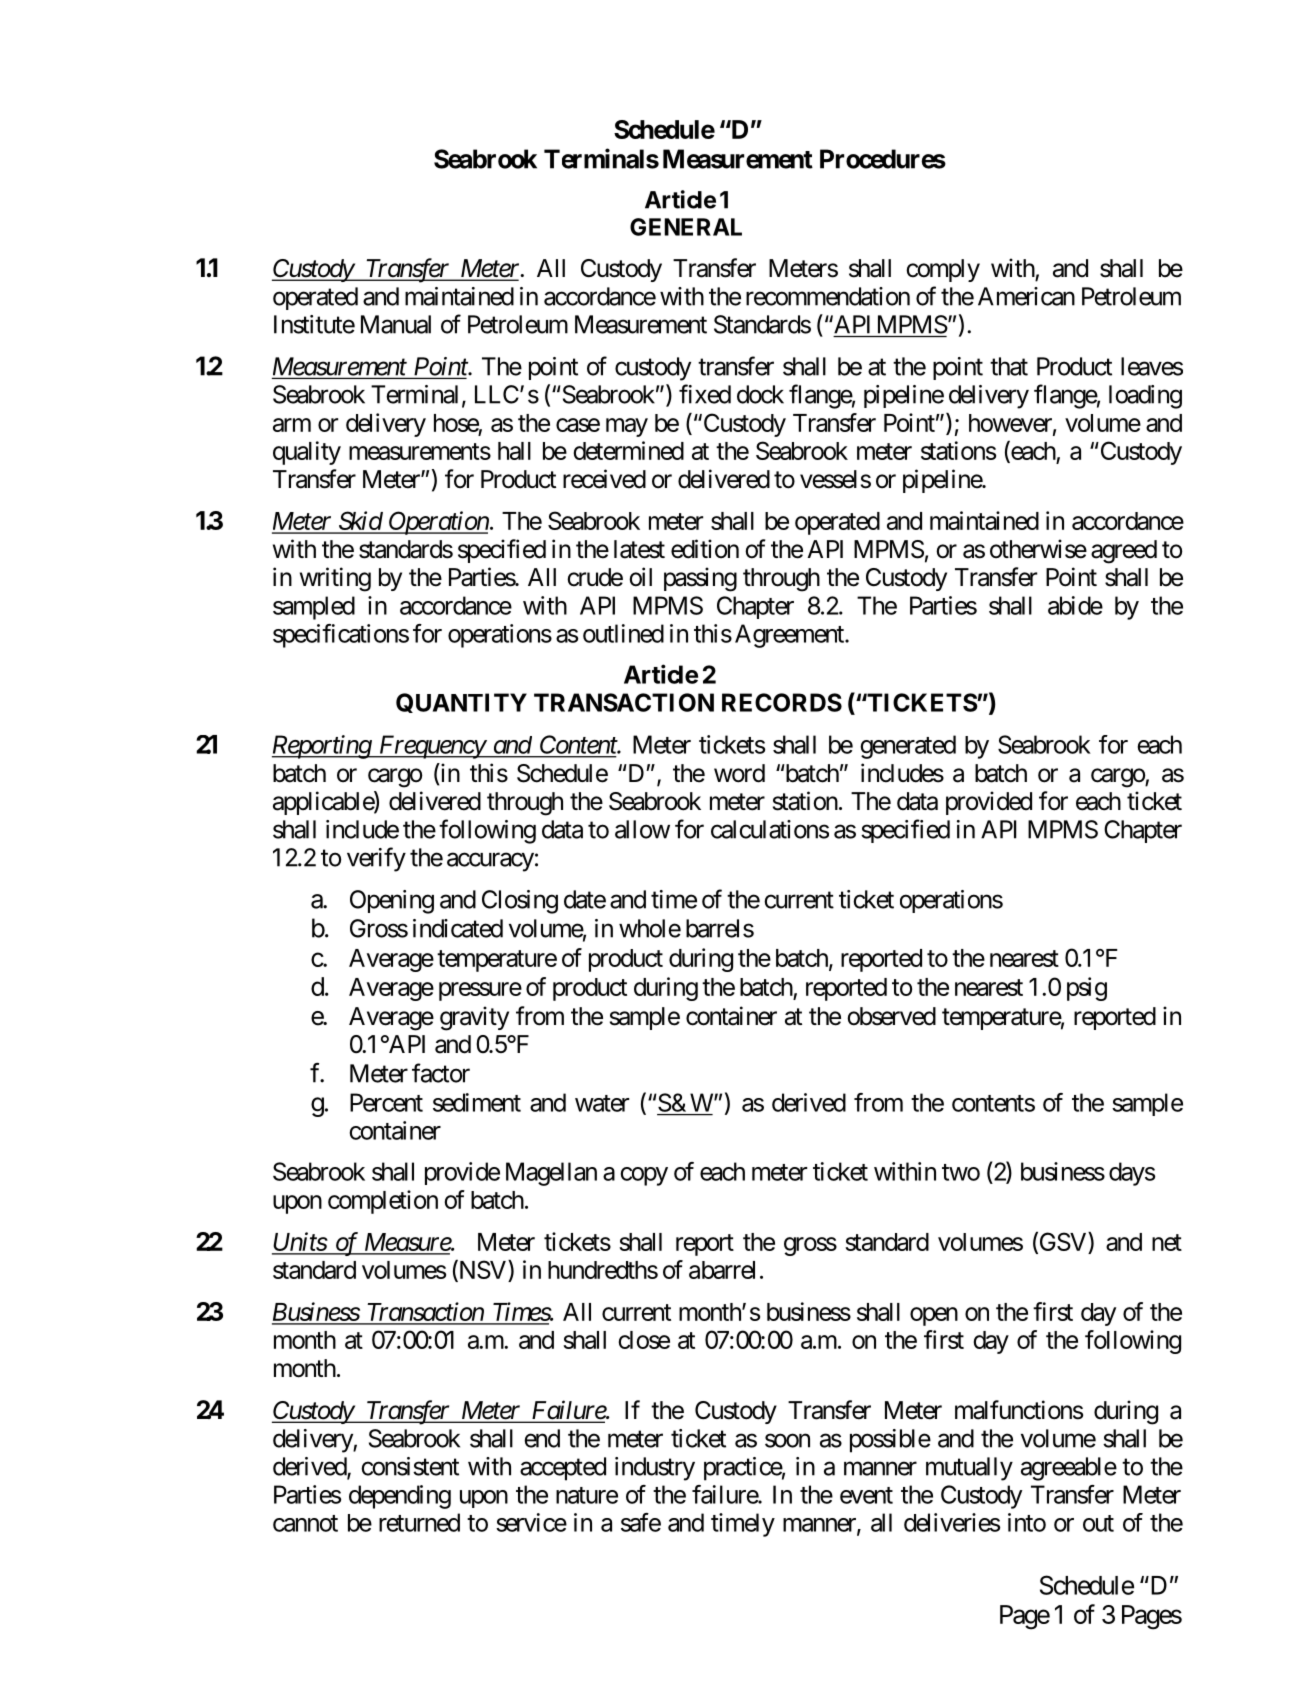  What do you see at coordinates (1167, 1242) in the image?
I see `net` at bounding box center [1167, 1242].
